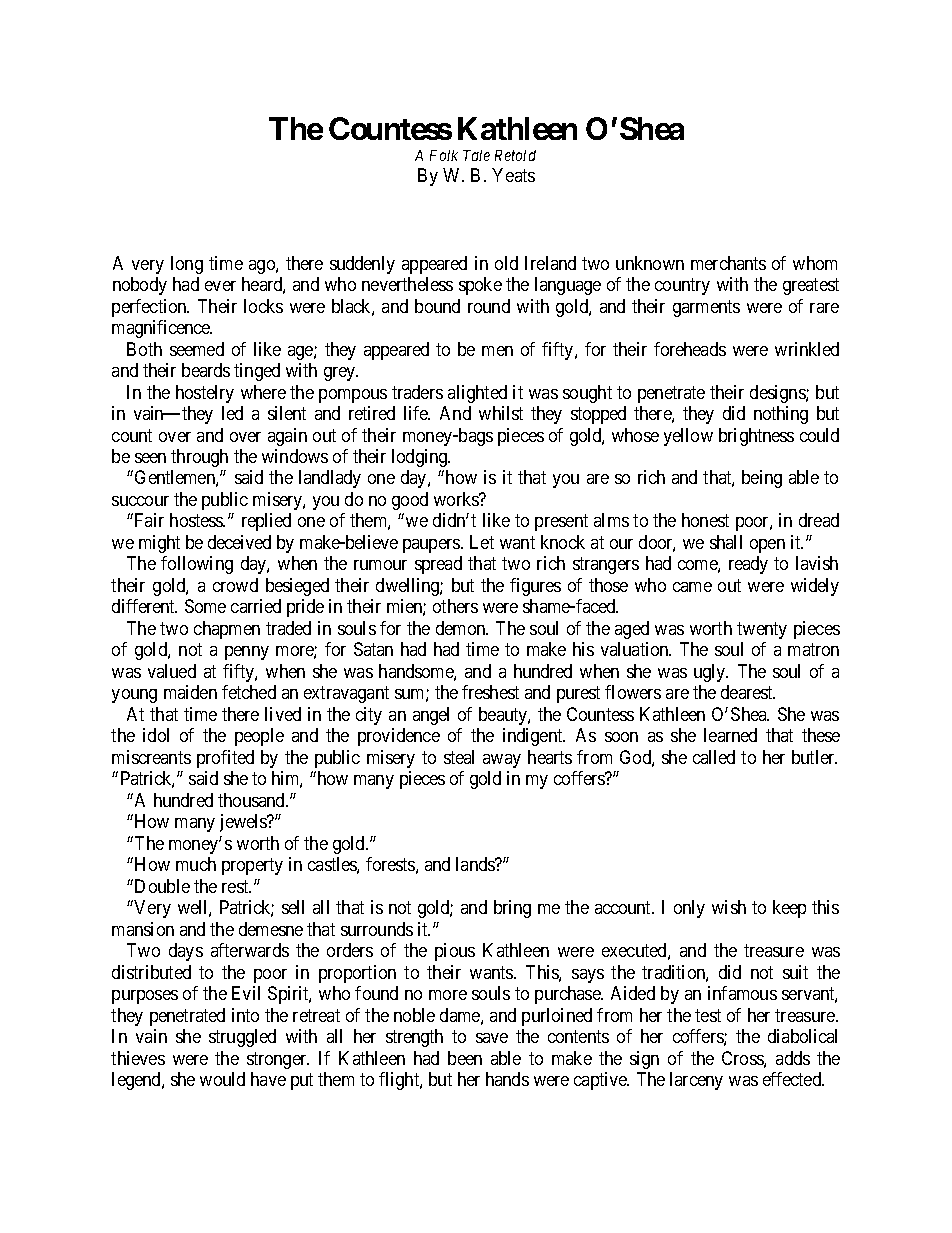  I want to click on long, so click(187, 265).
